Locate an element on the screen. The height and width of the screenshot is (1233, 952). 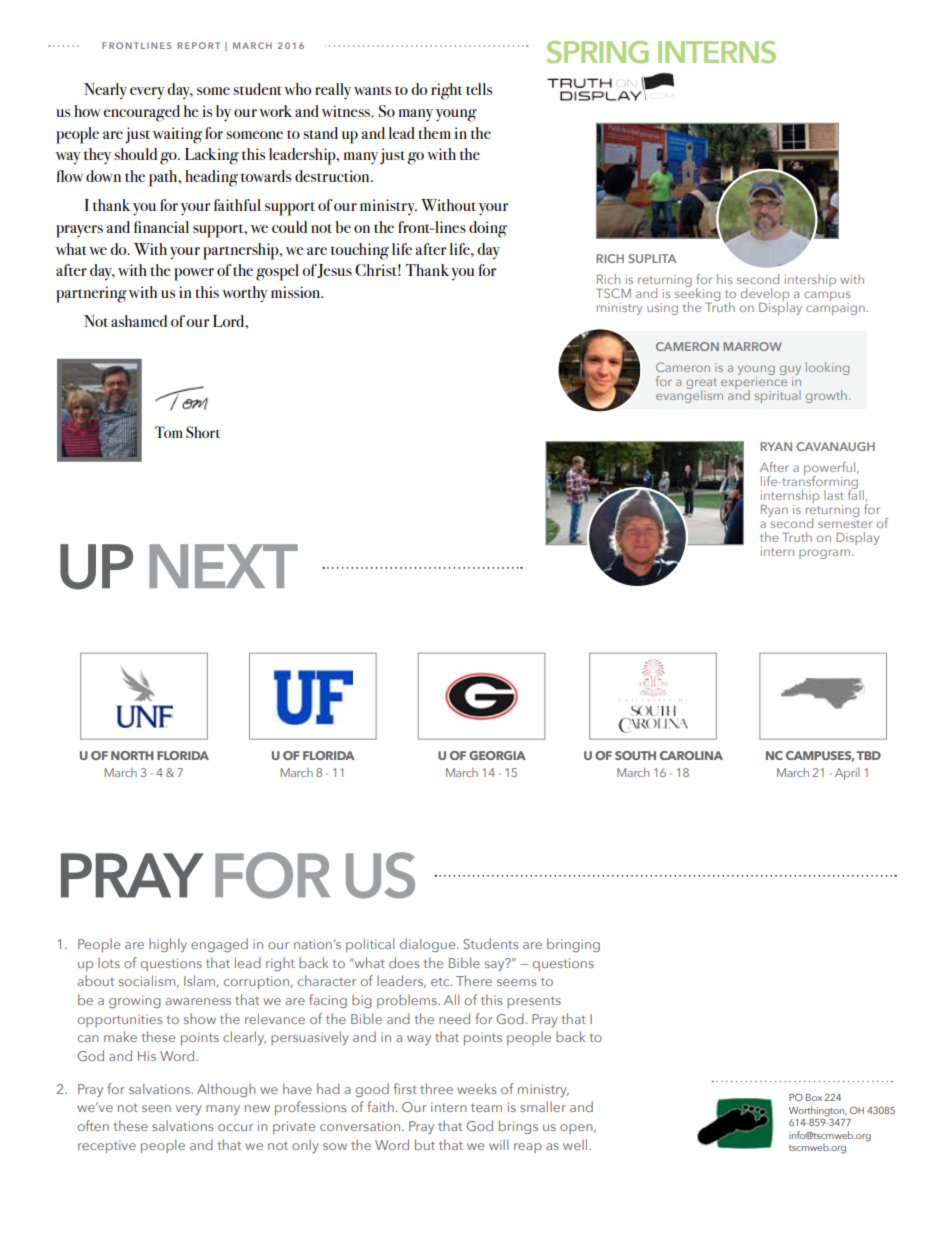
April is located at coordinates (847, 774).
